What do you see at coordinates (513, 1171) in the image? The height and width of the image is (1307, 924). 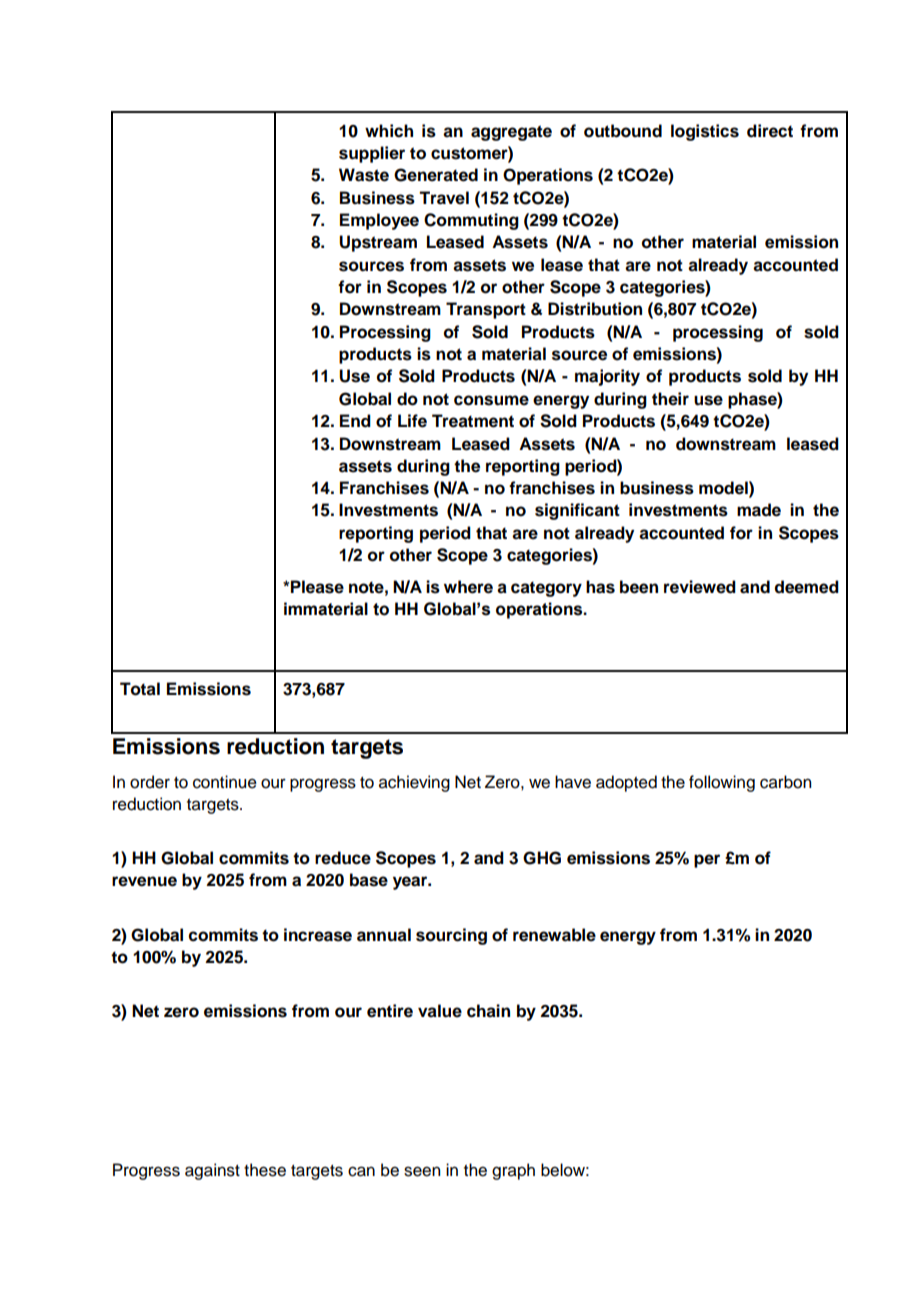 I see `graph` at bounding box center [513, 1171].
